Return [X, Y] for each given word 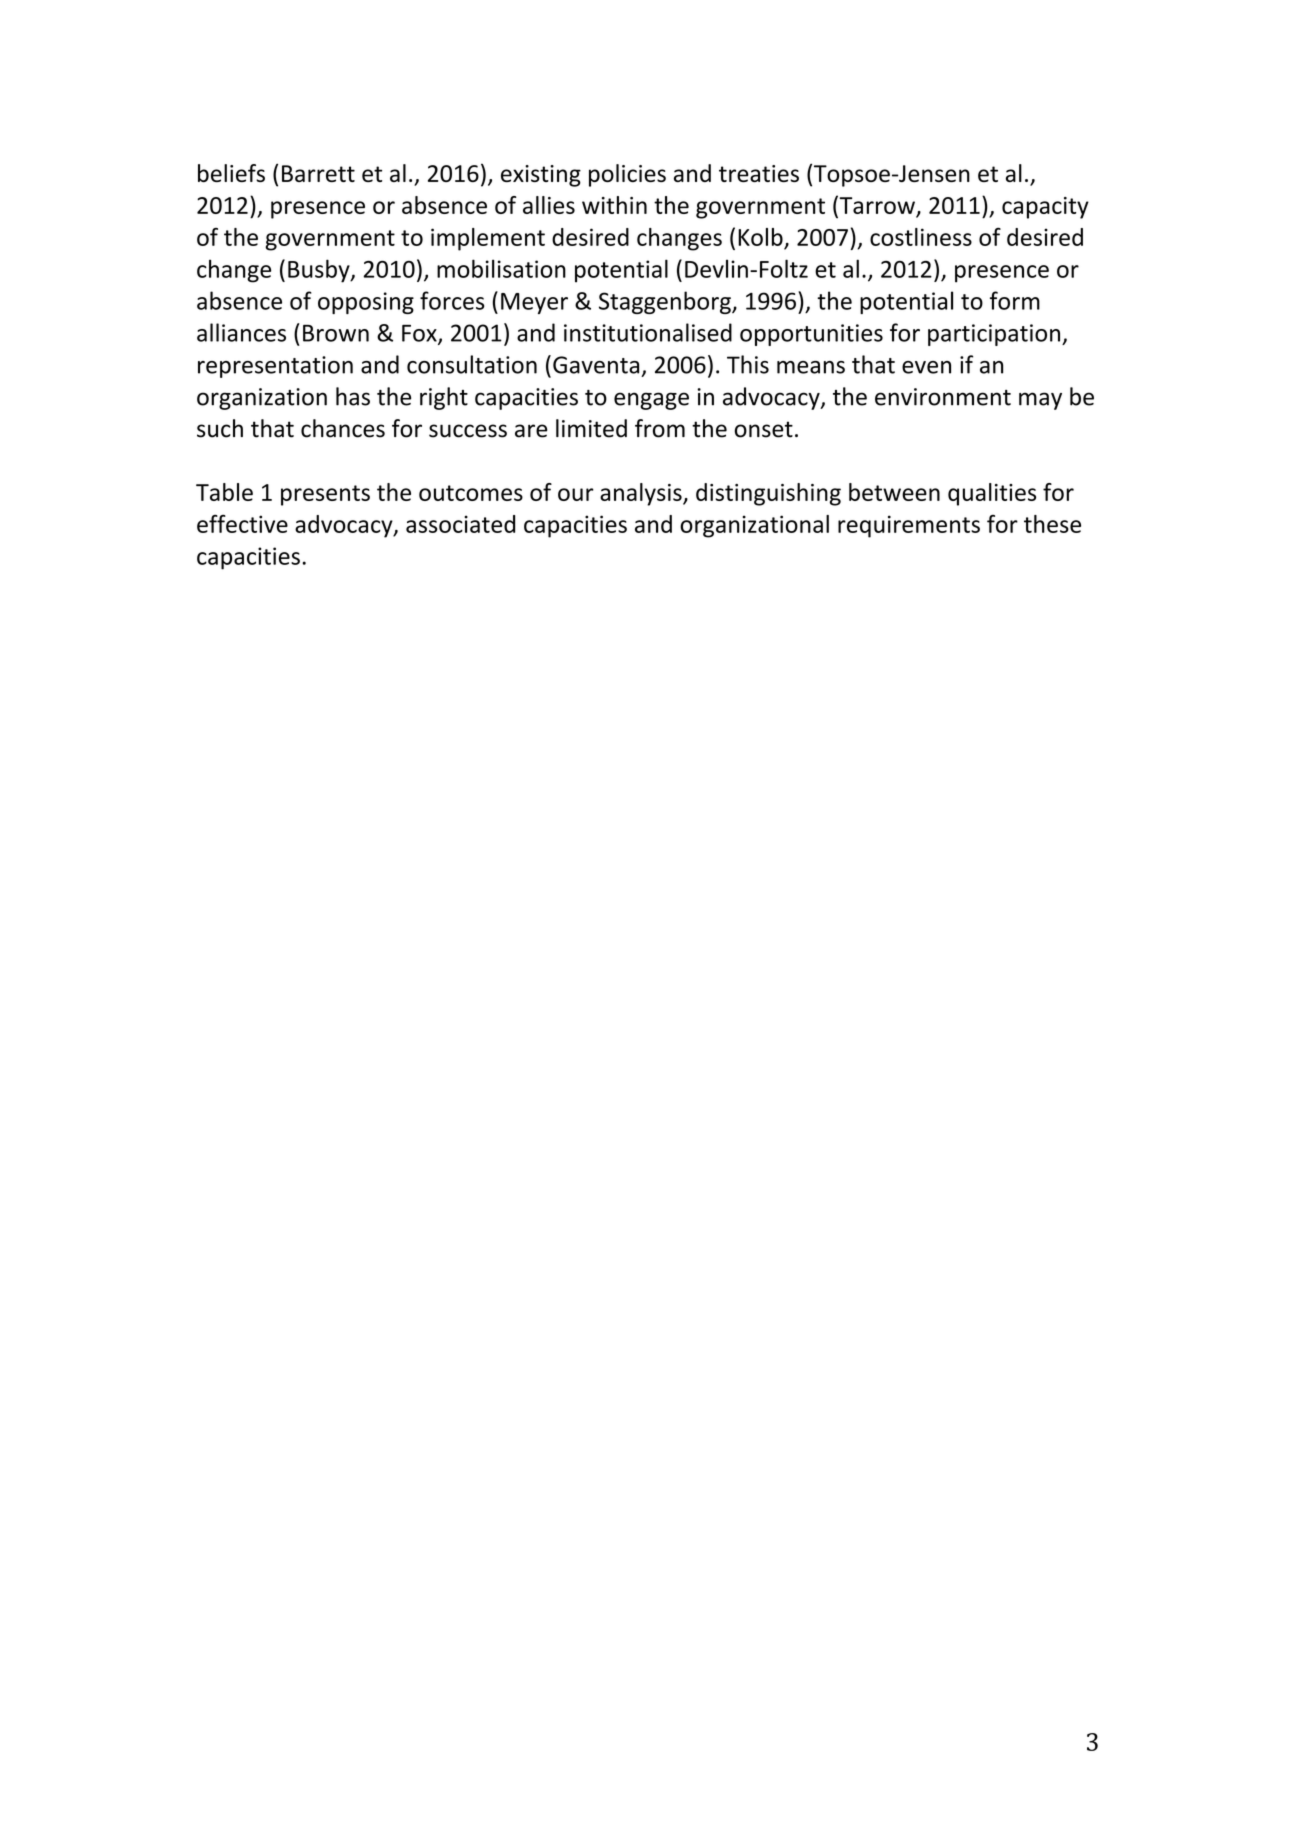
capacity [1045, 208]
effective [242, 524]
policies [627, 175]
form [1015, 300]
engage [651, 401]
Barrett [318, 173]
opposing [366, 303]
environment [943, 397]
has [353, 396]
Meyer [534, 303]
